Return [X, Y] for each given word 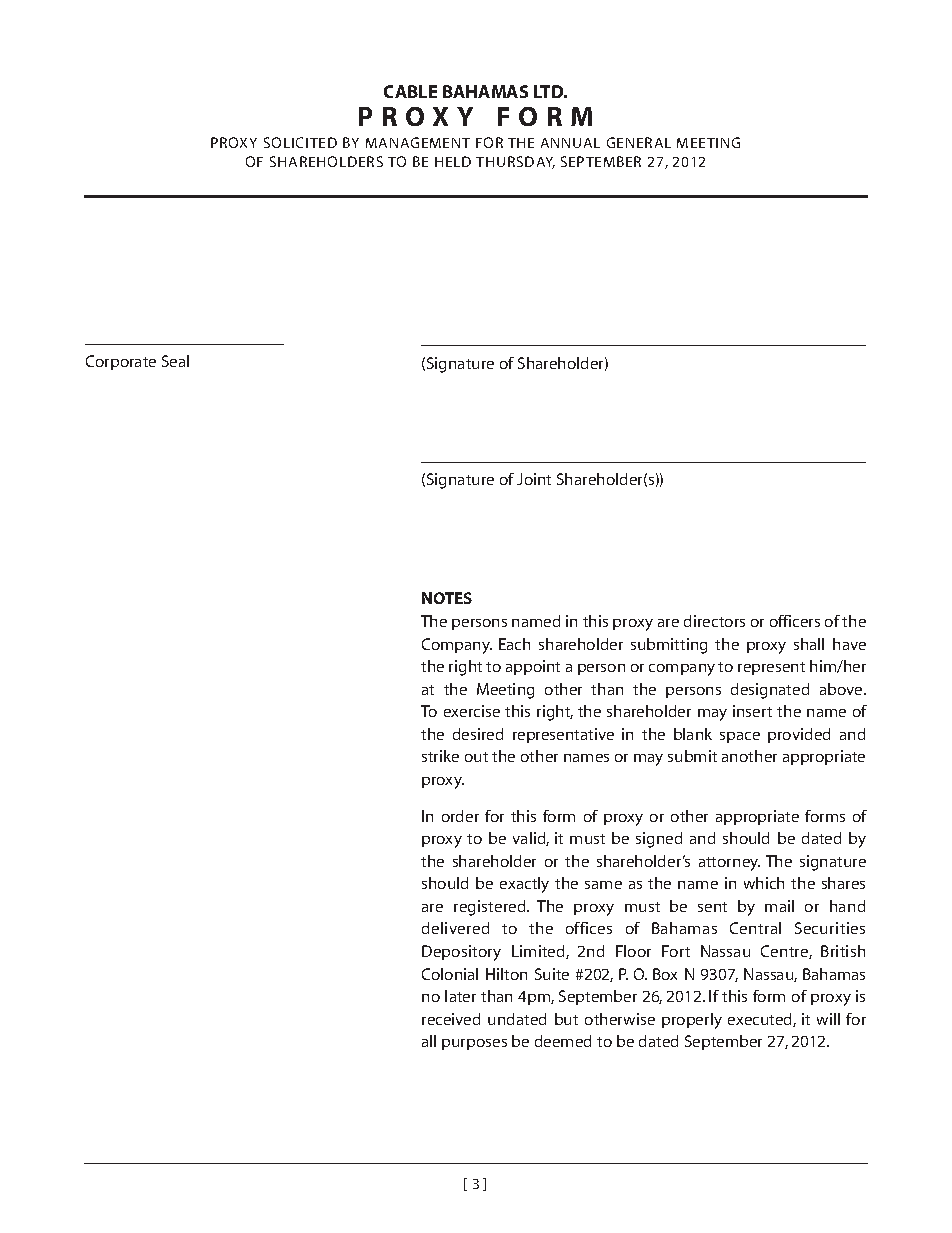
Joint [534, 479]
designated [770, 691]
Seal [175, 361]
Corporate [121, 362]
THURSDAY [515, 162]
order [460, 816]
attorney [729, 864]
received [451, 1019]
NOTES [447, 598]
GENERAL [639, 142]
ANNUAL [570, 143]
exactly [524, 885]
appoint [533, 667]
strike [440, 756]
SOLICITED [300, 142]
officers [795, 621]
